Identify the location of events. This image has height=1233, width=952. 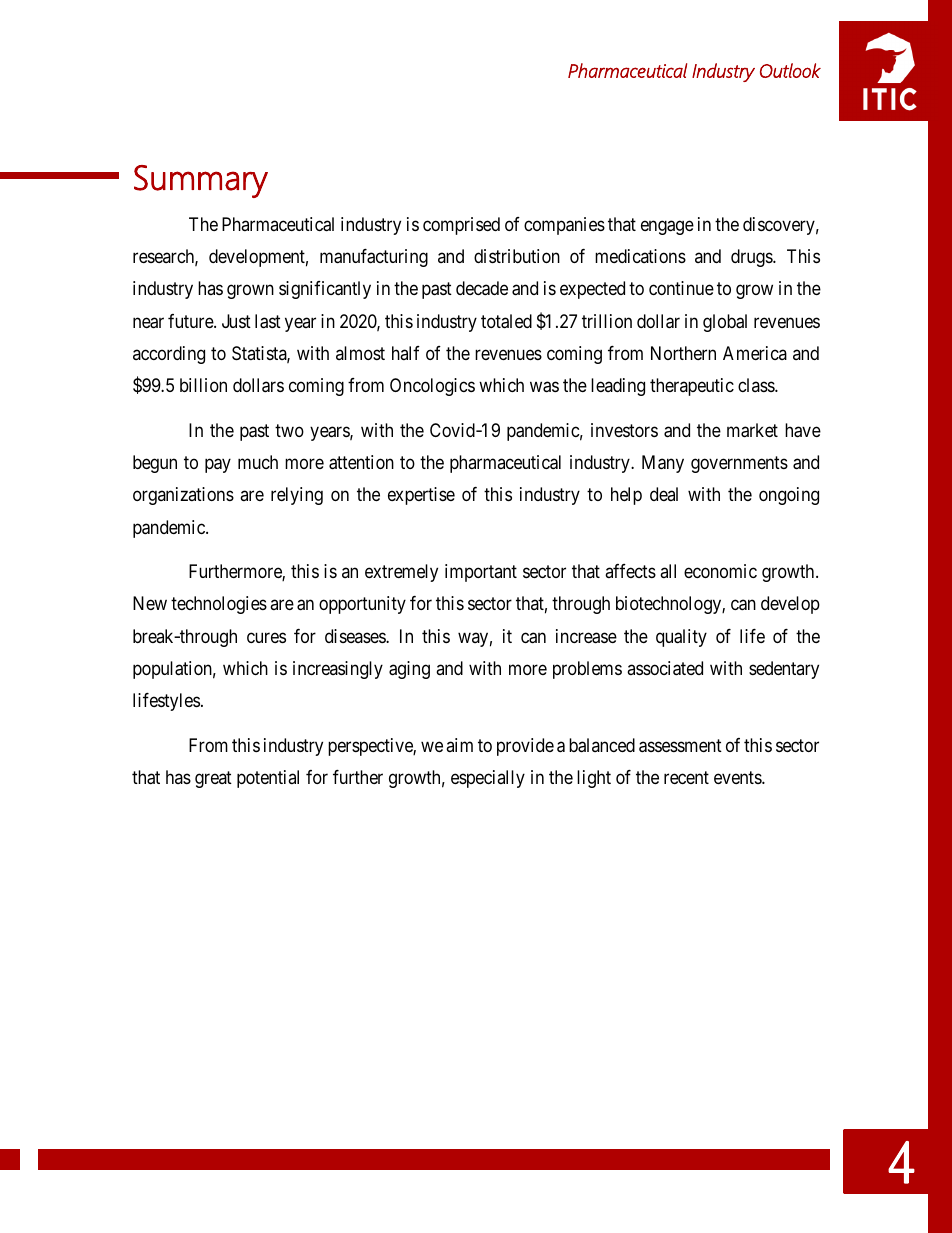
(738, 777).
